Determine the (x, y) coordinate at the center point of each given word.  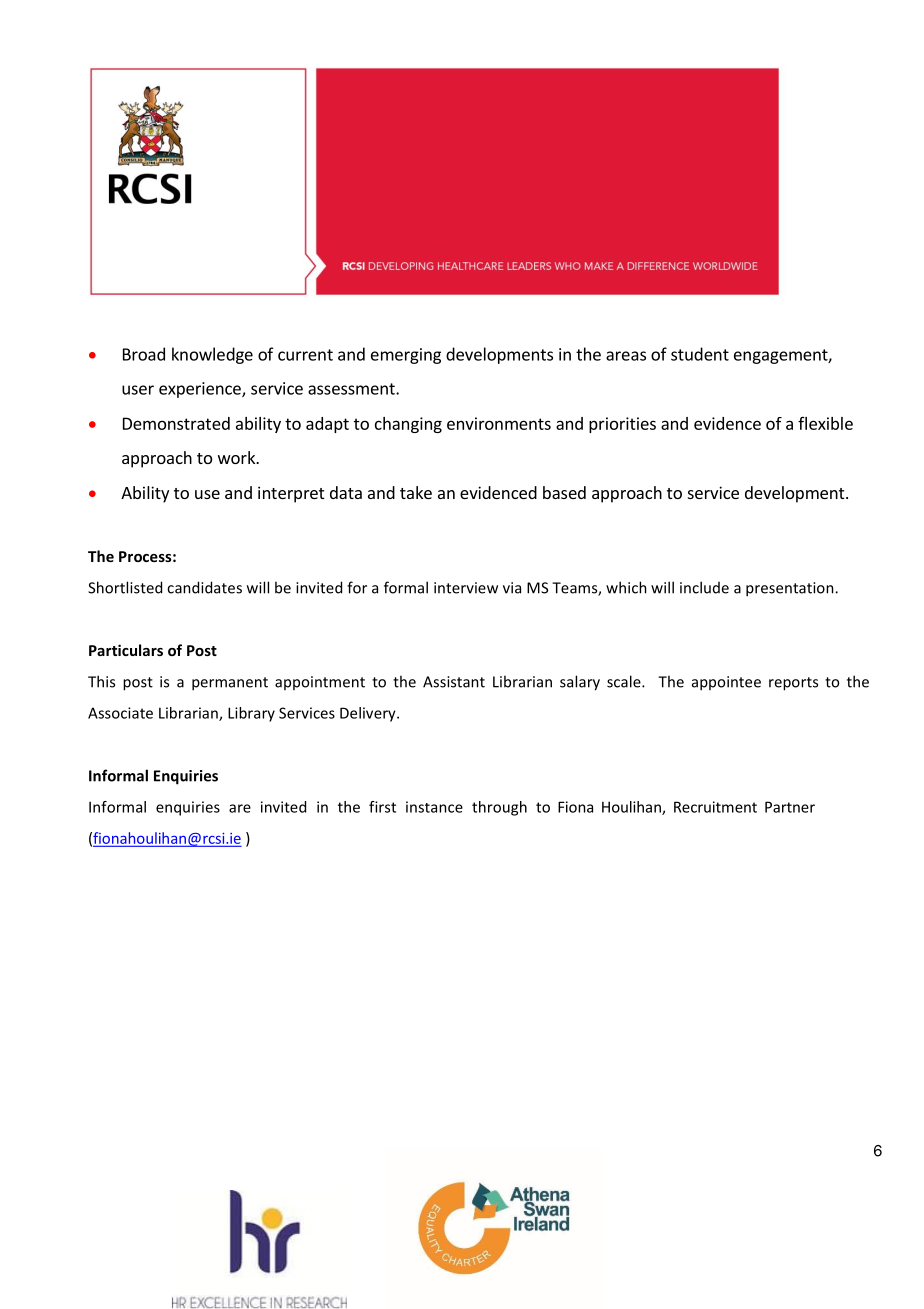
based (564, 492)
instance (434, 807)
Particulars (126, 650)
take (416, 492)
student (700, 354)
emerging (406, 356)
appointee (726, 683)
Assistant (454, 682)
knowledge (212, 355)
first (382, 807)
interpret (291, 494)
